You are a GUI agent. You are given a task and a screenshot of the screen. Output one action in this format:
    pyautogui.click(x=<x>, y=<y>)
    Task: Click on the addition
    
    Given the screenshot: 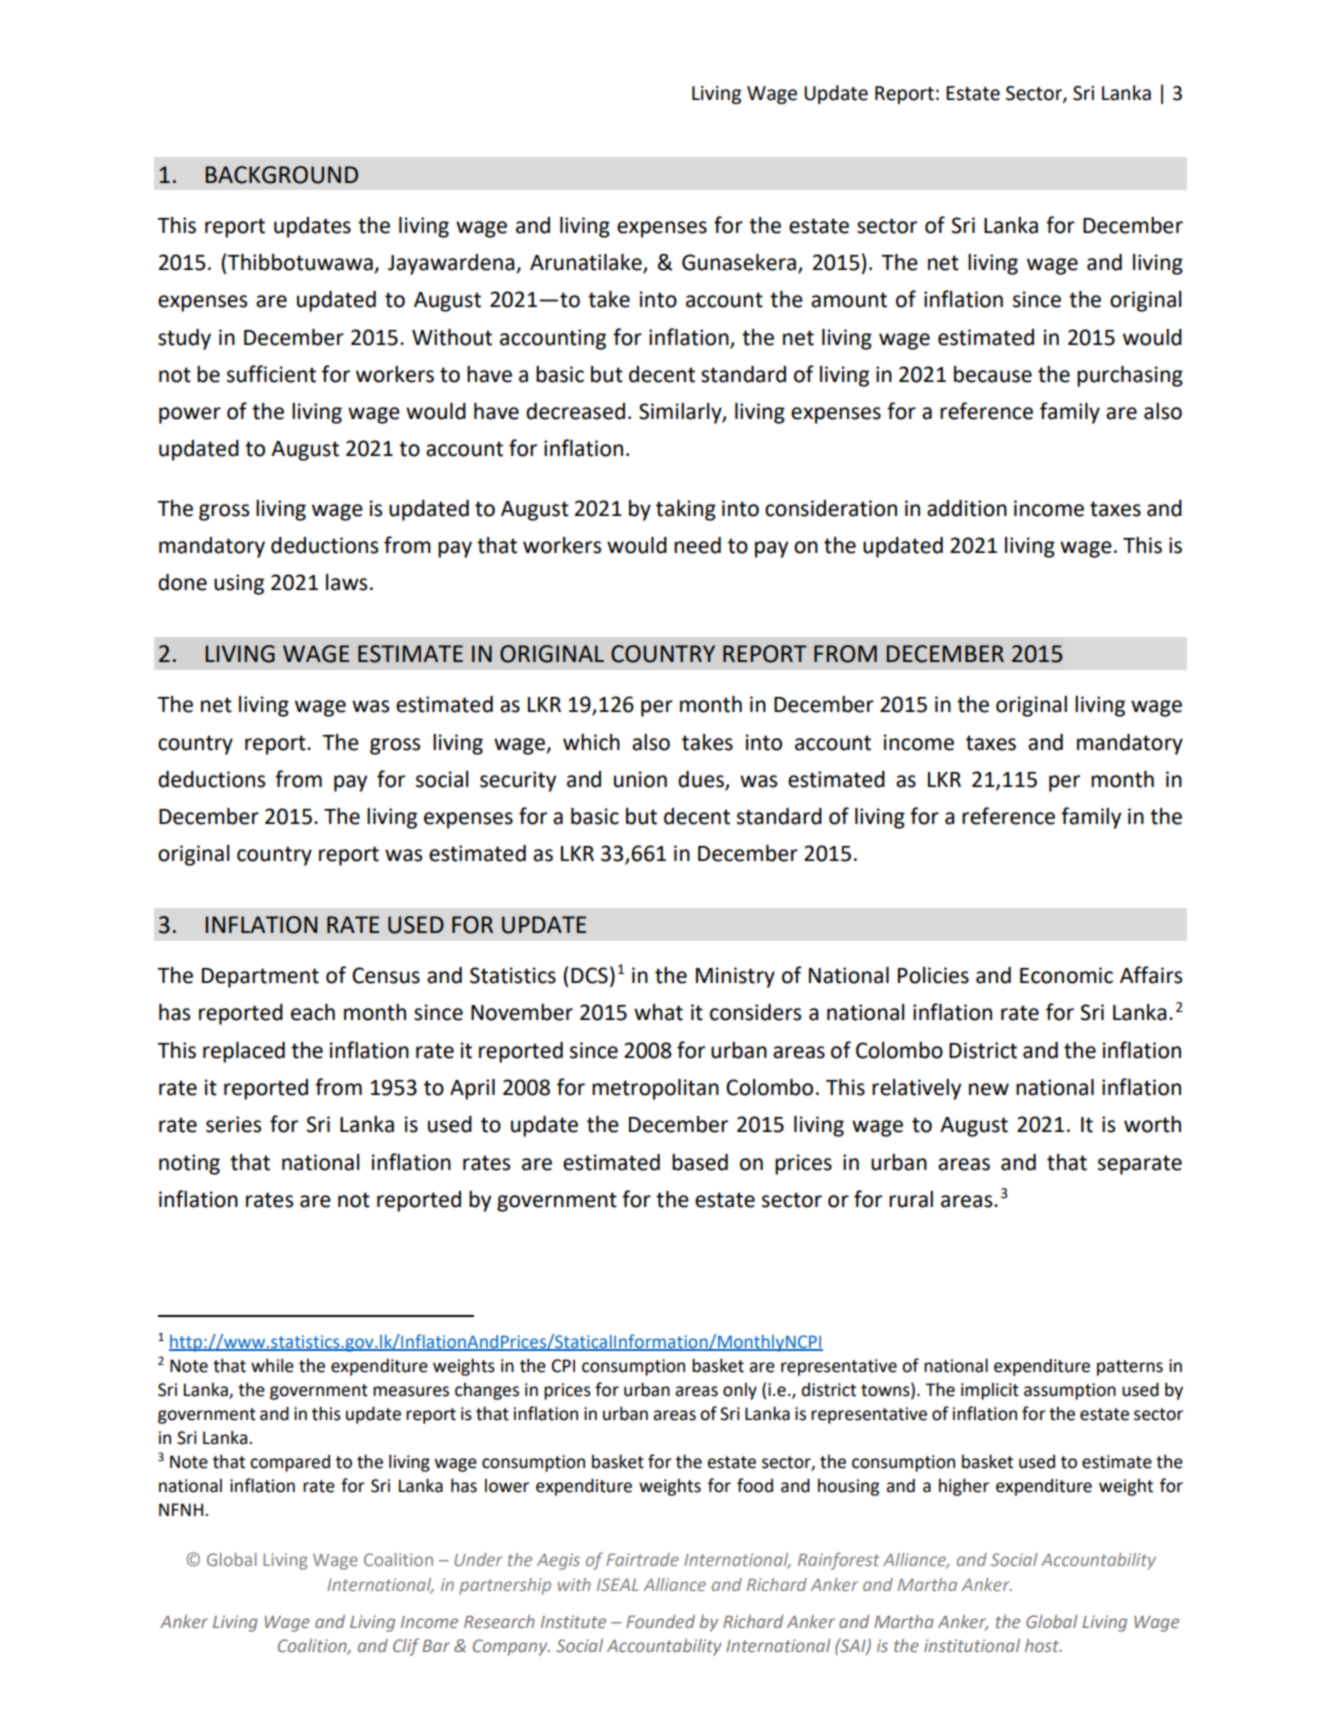 What is the action you would take?
    pyautogui.click(x=967, y=508)
